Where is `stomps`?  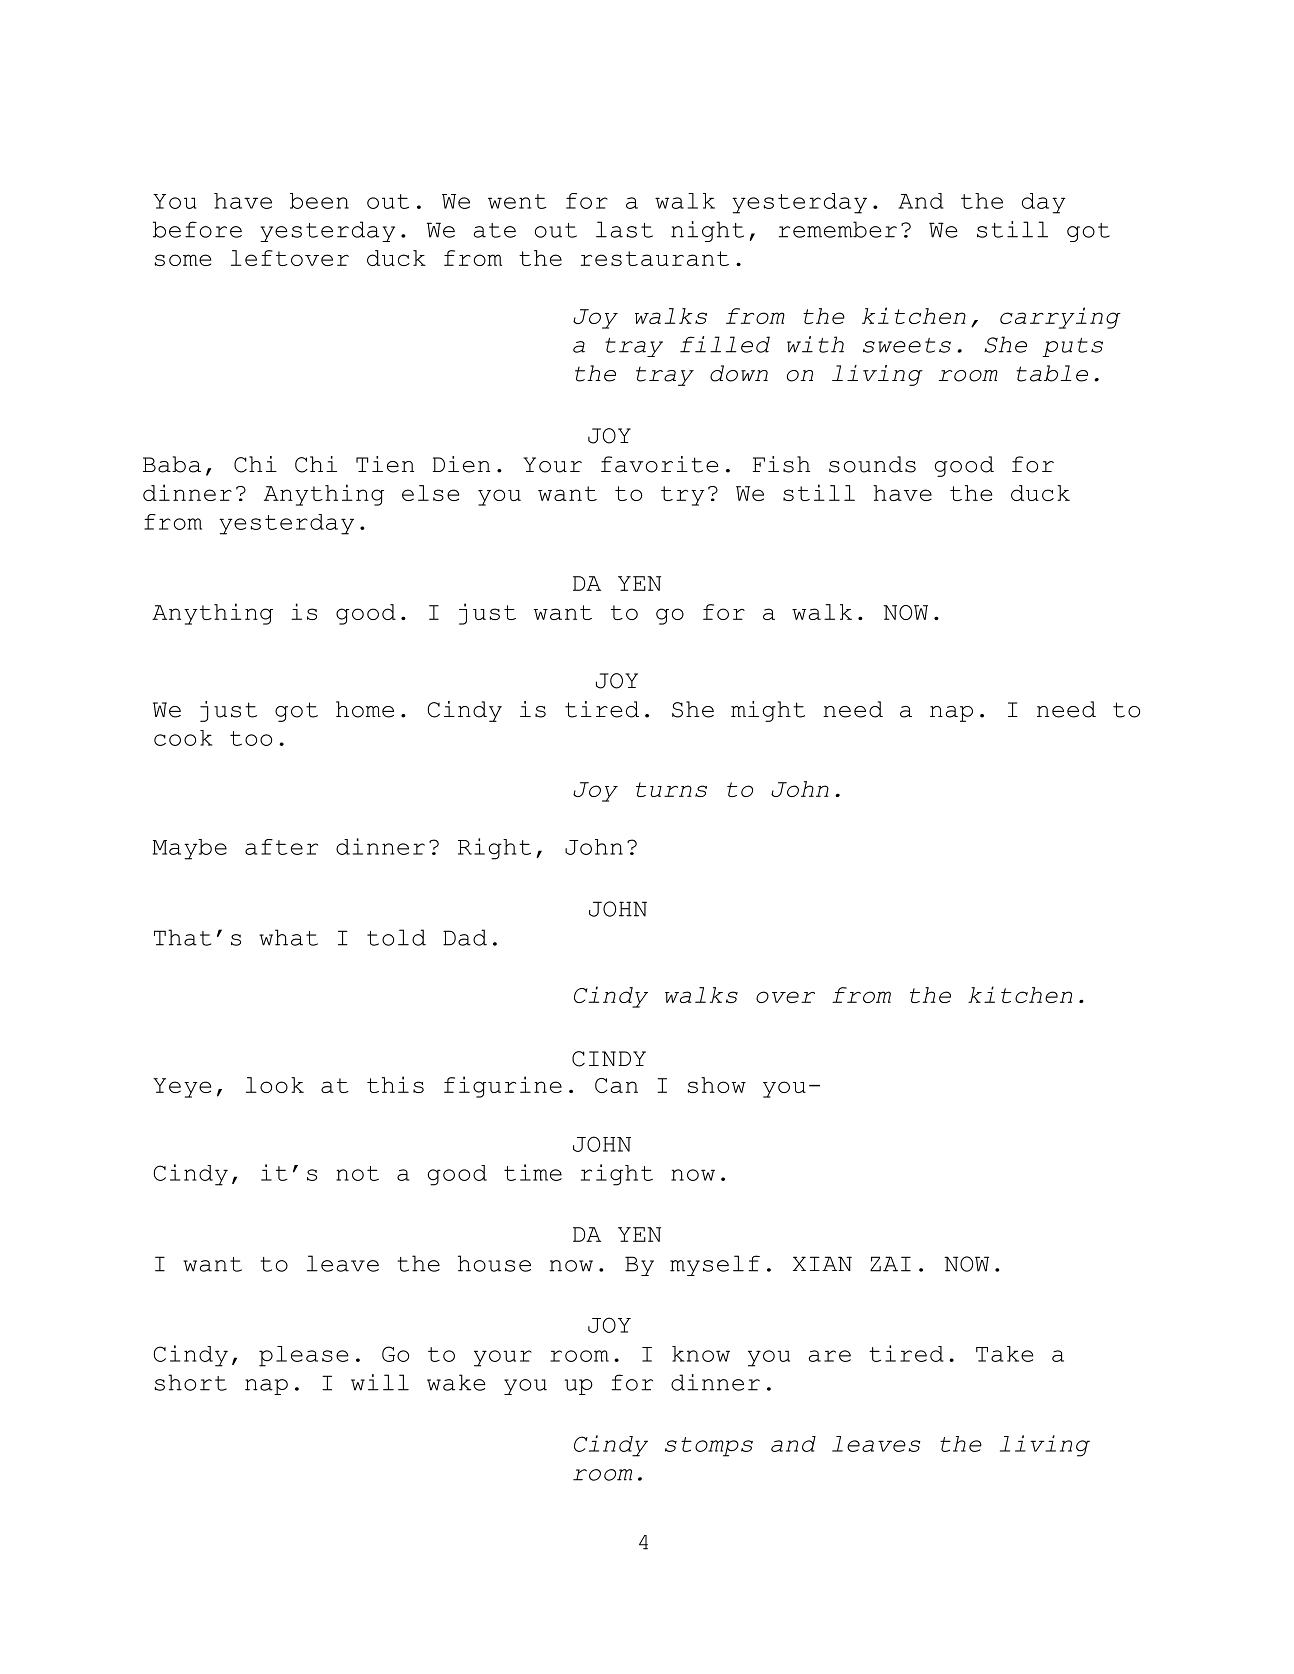
stomps is located at coordinates (709, 1447).
